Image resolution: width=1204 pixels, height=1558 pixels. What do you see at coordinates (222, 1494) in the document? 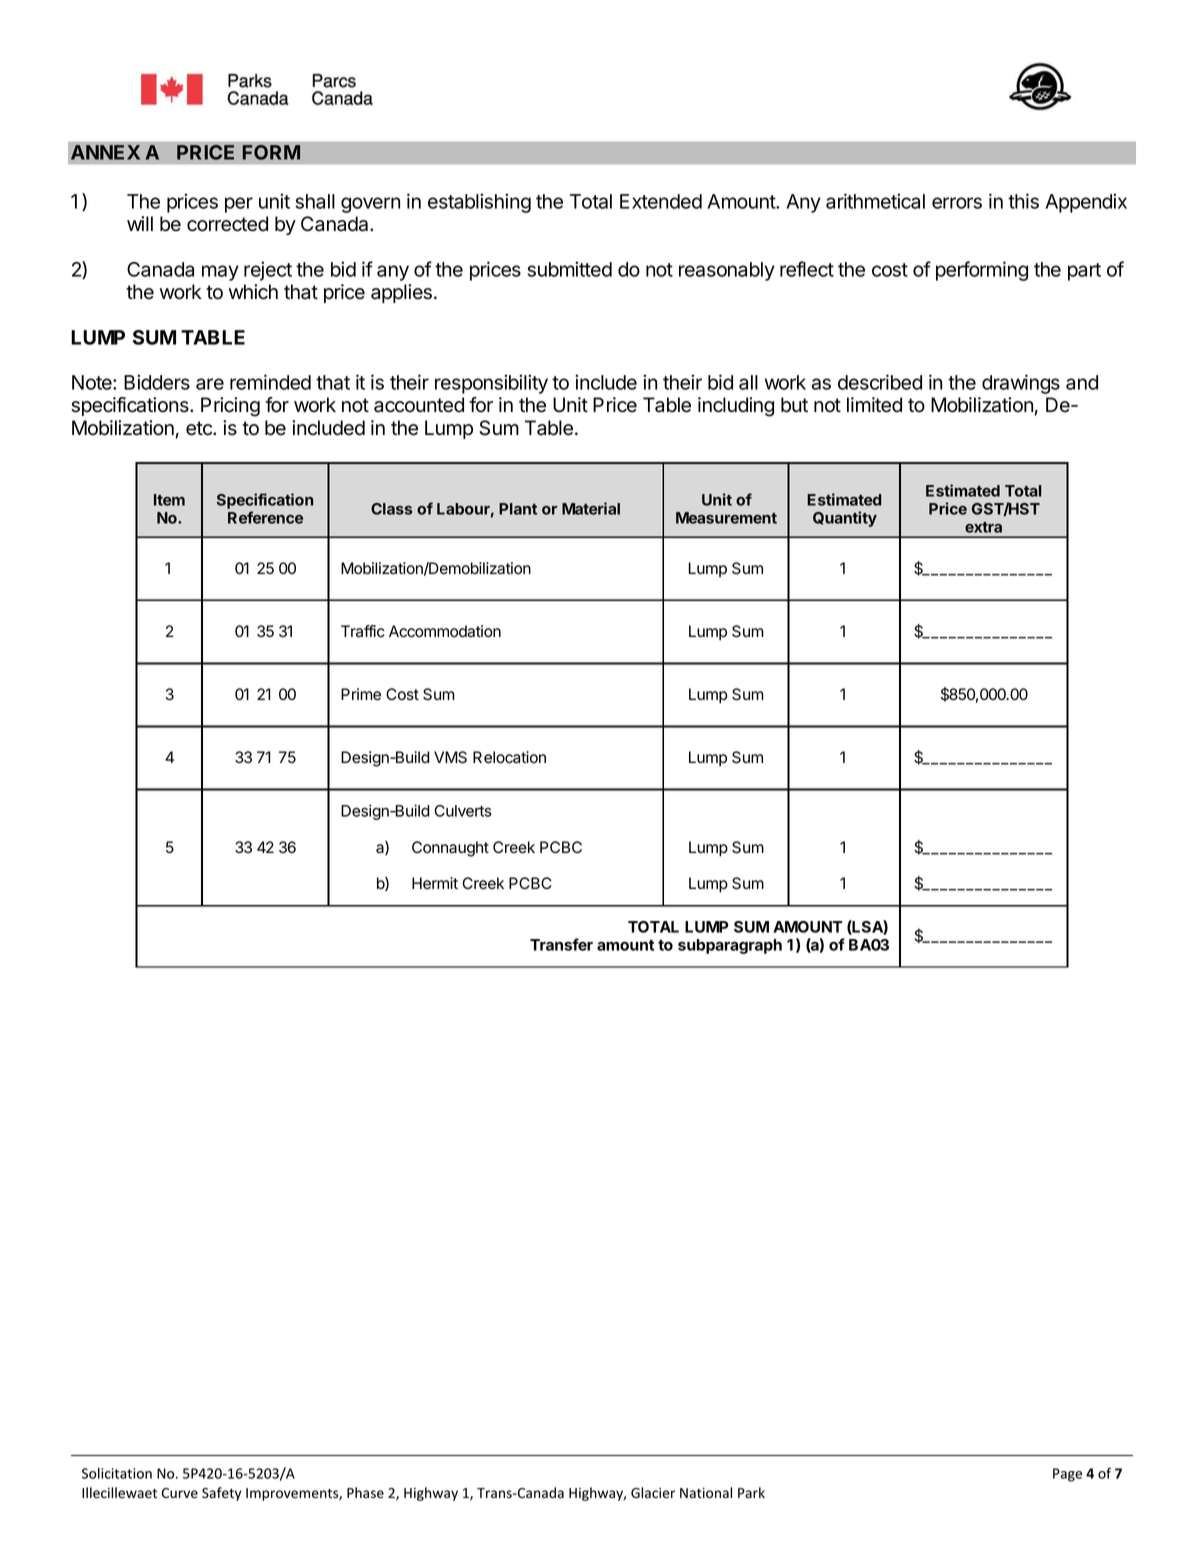
I see `Safety` at bounding box center [222, 1494].
